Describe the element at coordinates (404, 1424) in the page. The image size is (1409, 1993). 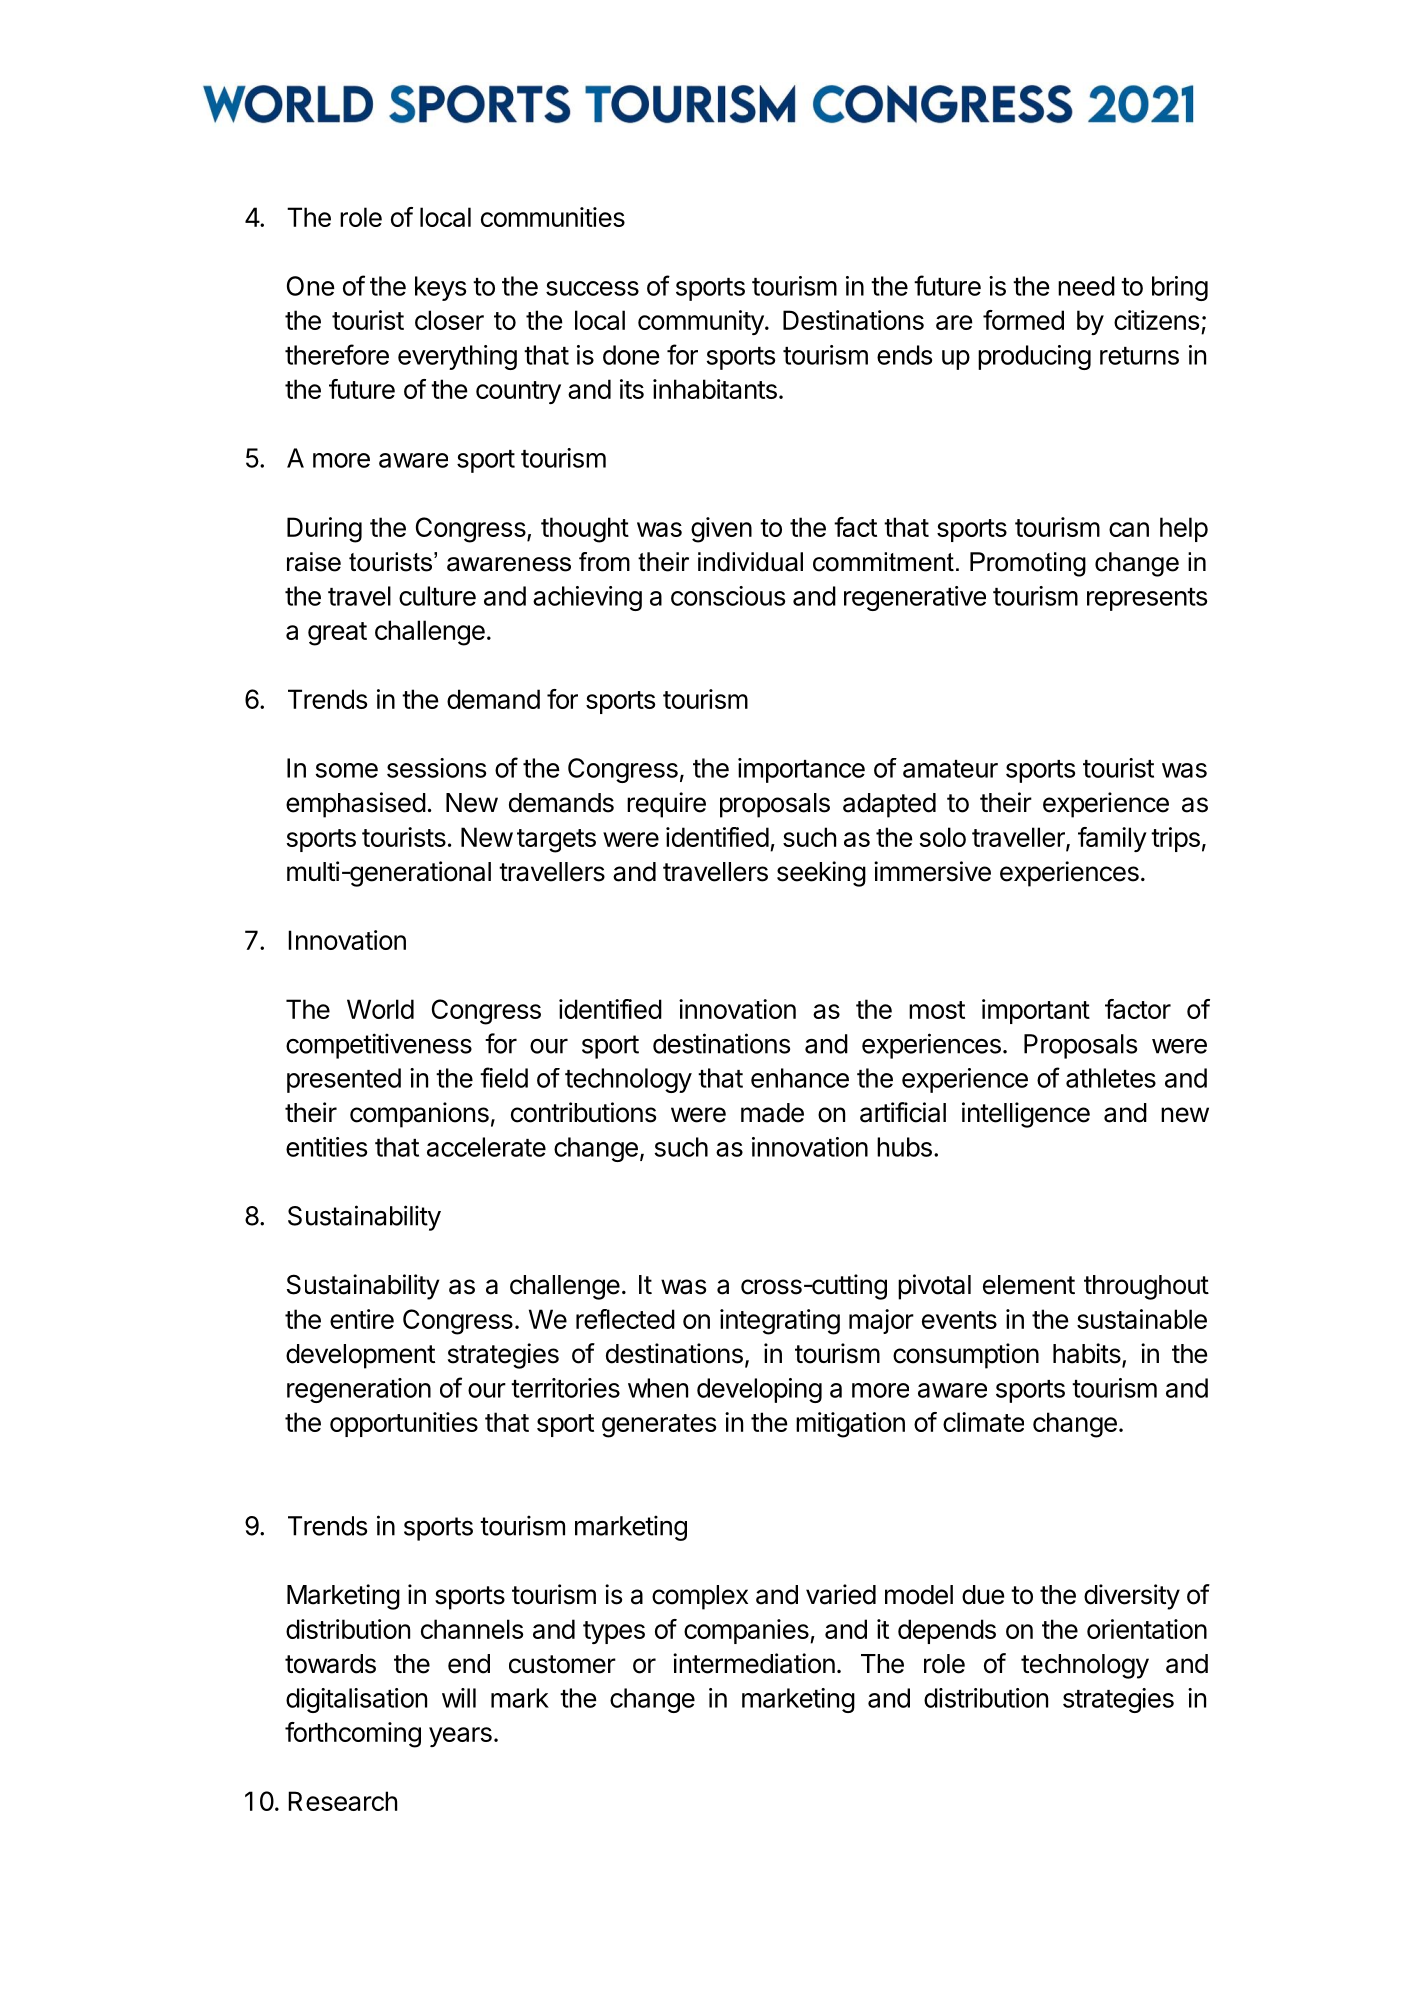
I see `opportunities` at that location.
